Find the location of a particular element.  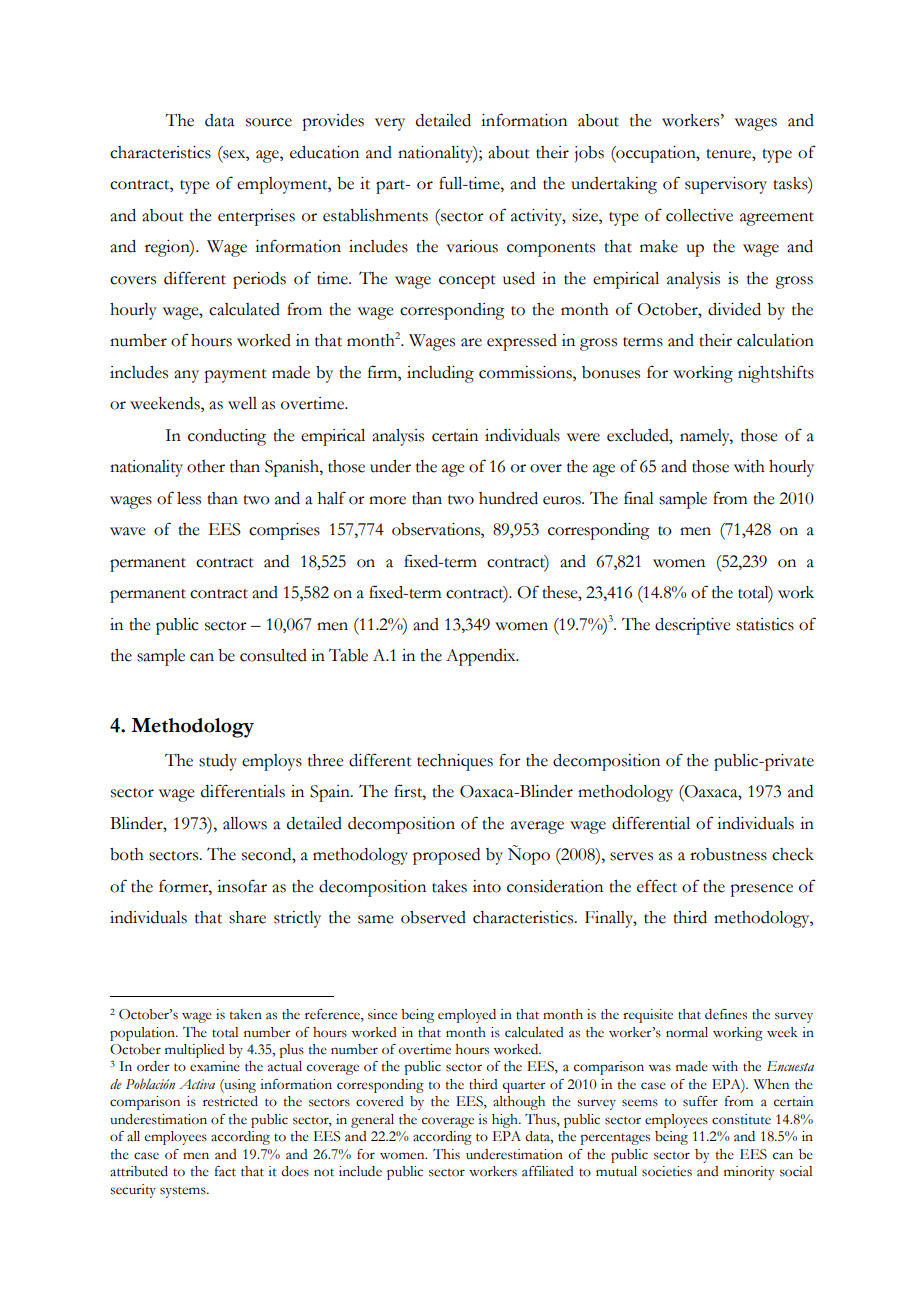

minority is located at coordinates (749, 1173).
